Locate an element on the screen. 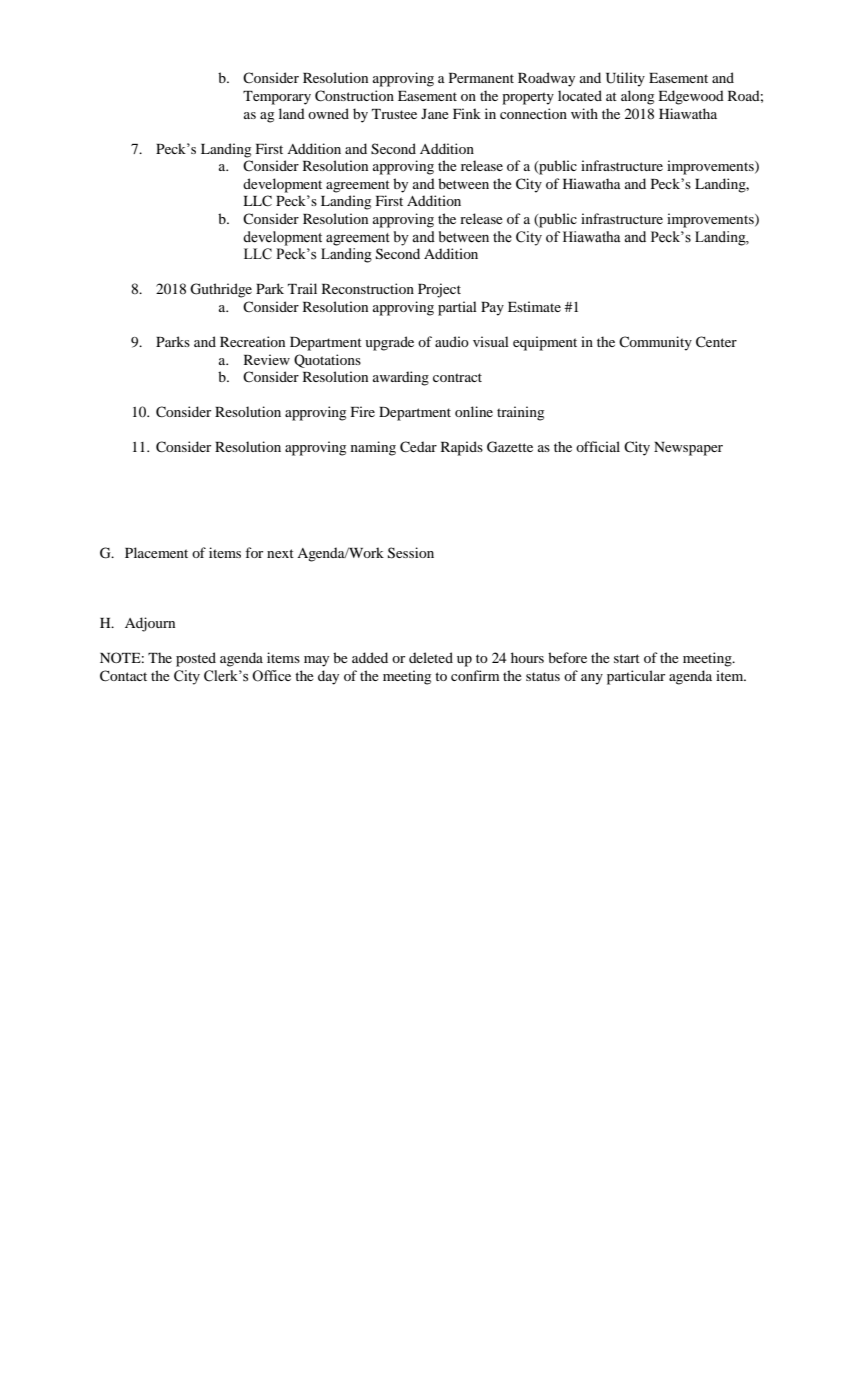 The height and width of the screenshot is (1400, 849). Jane is located at coordinates (435, 114).
